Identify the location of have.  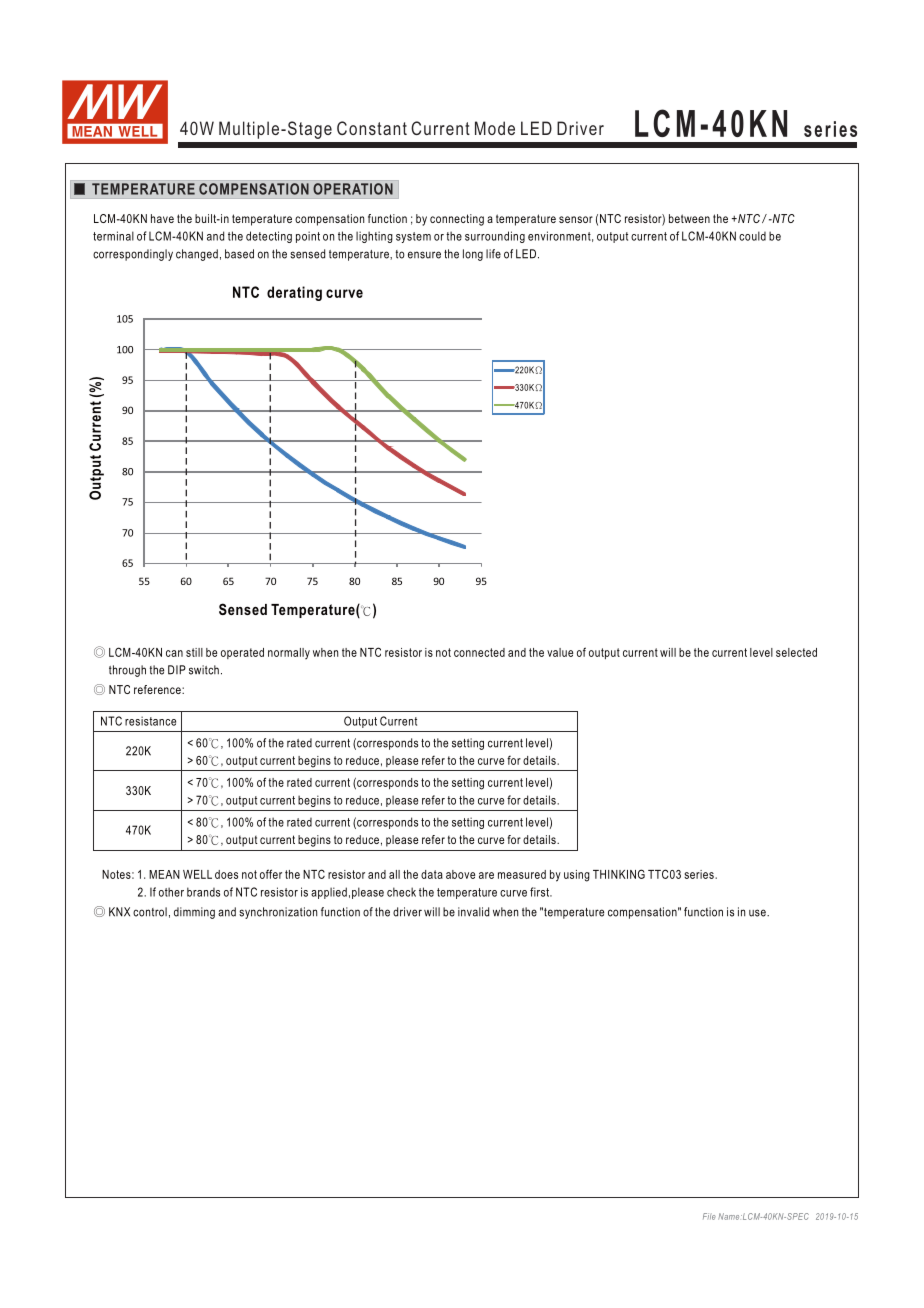
(162, 218).
